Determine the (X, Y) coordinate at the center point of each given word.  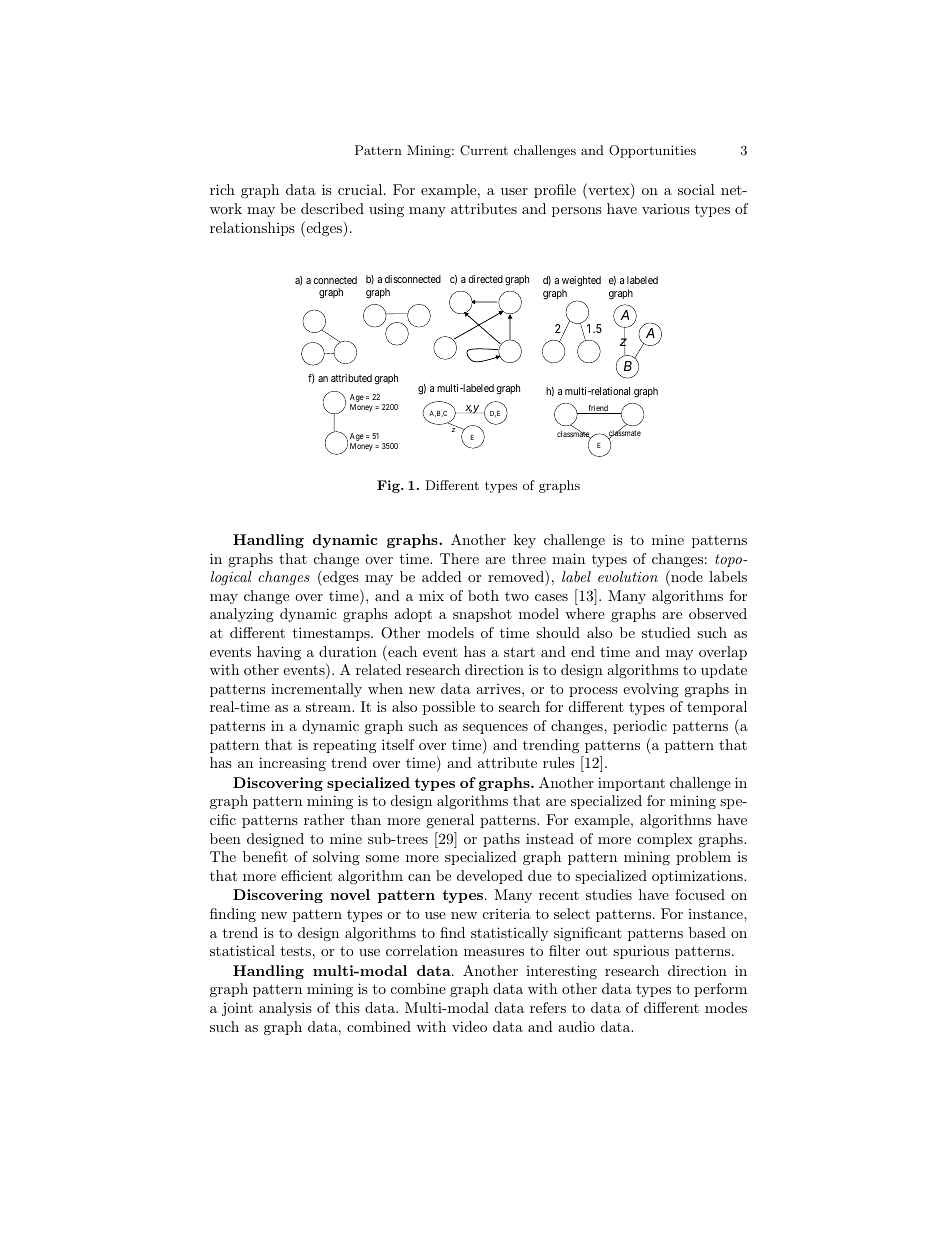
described (332, 208)
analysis (285, 1009)
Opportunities (652, 151)
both (483, 595)
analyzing (242, 615)
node (686, 576)
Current (484, 150)
